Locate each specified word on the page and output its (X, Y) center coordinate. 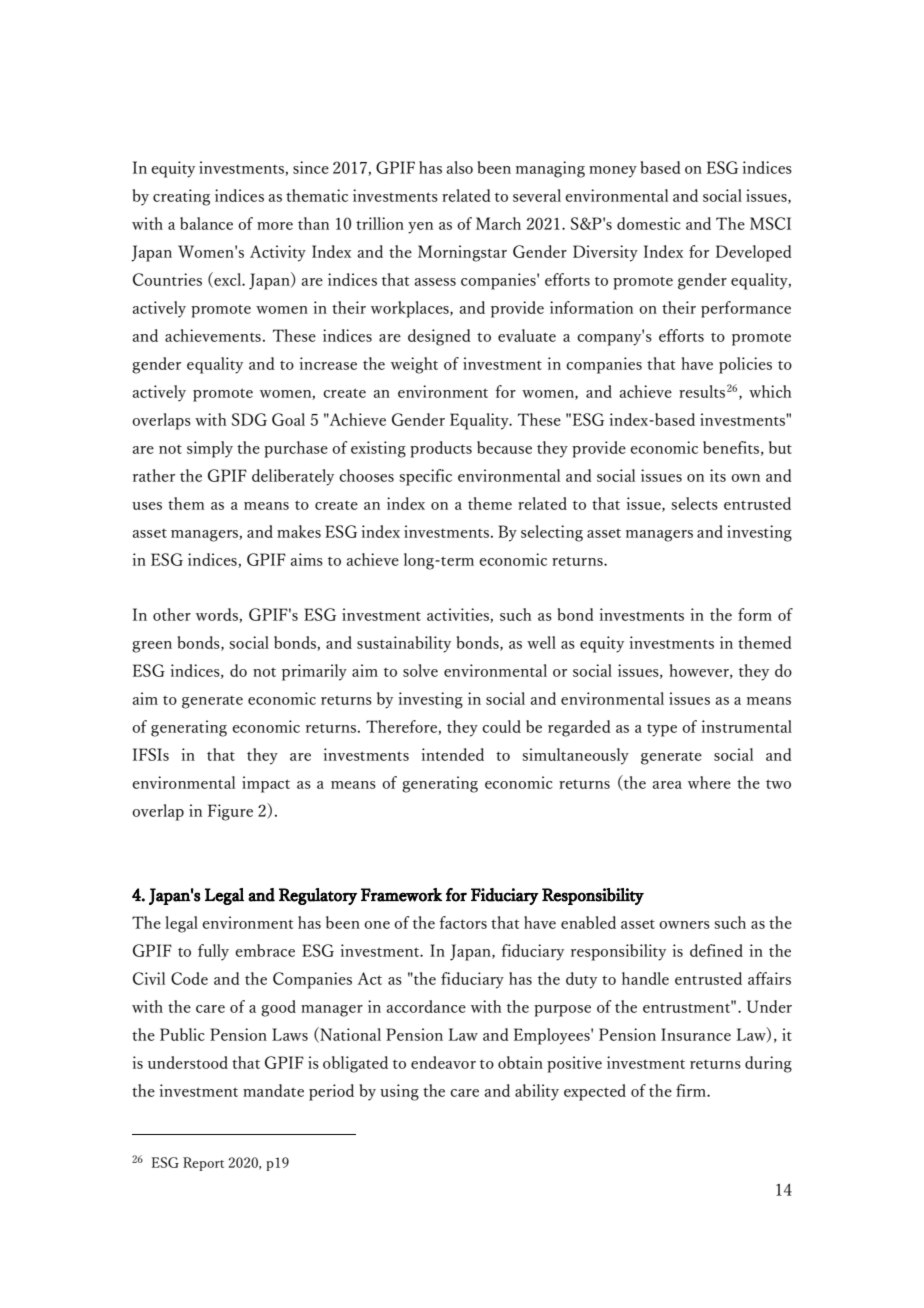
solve (420, 670)
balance (206, 223)
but (780, 447)
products (441, 449)
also (460, 167)
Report (203, 1164)
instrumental (747, 726)
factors (463, 922)
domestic (649, 223)
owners (684, 925)
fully (213, 952)
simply (210, 449)
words (218, 615)
